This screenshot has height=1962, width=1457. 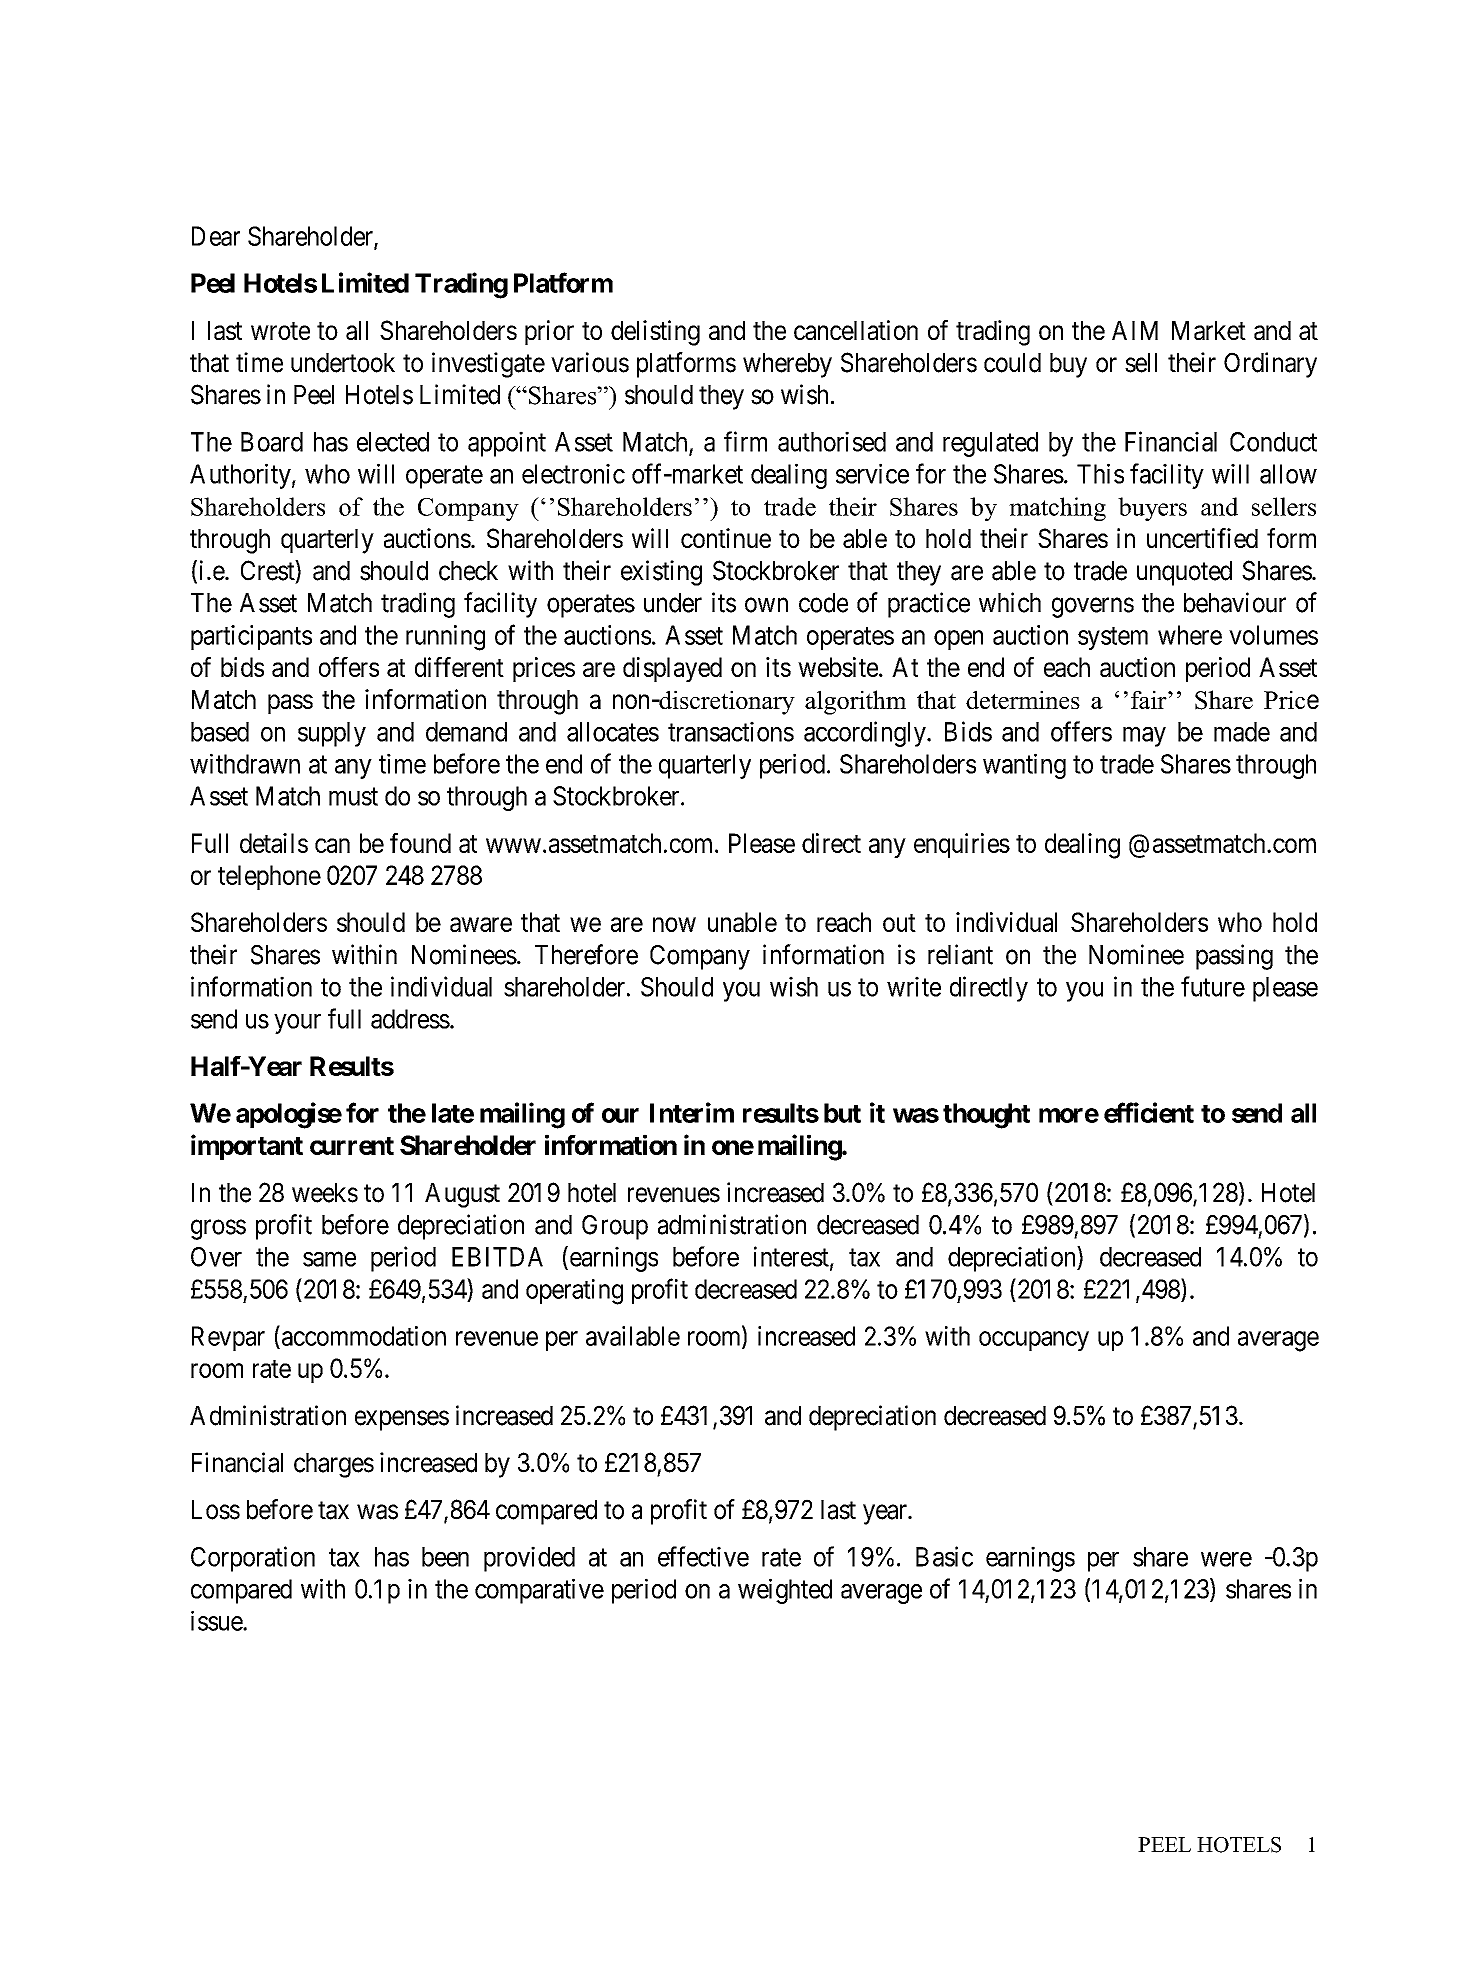 What do you see at coordinates (1226, 1559) in the screenshot?
I see `were` at bounding box center [1226, 1559].
